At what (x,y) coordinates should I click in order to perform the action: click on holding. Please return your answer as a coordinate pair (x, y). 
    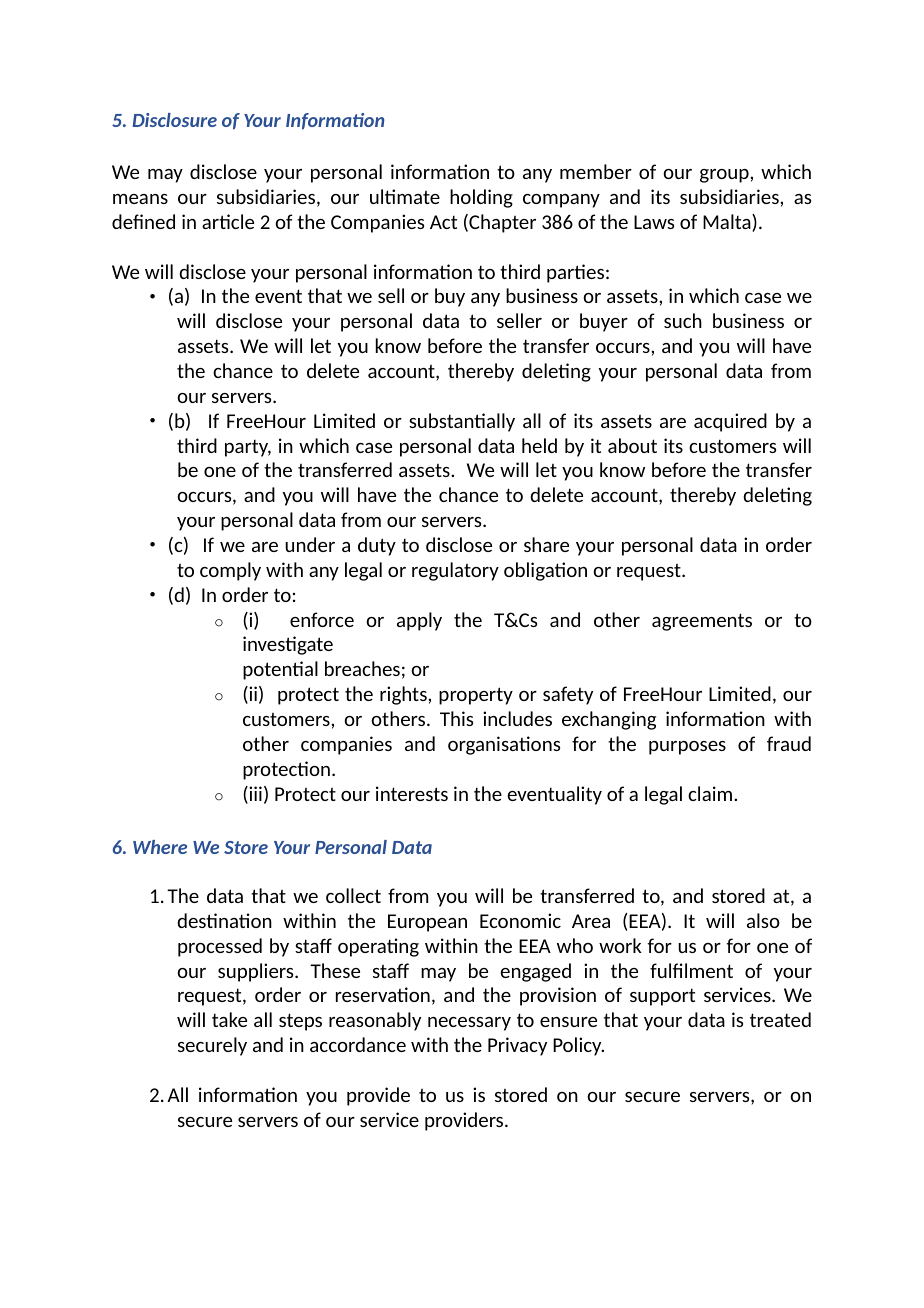
    Looking at the image, I should click on (481, 198).
